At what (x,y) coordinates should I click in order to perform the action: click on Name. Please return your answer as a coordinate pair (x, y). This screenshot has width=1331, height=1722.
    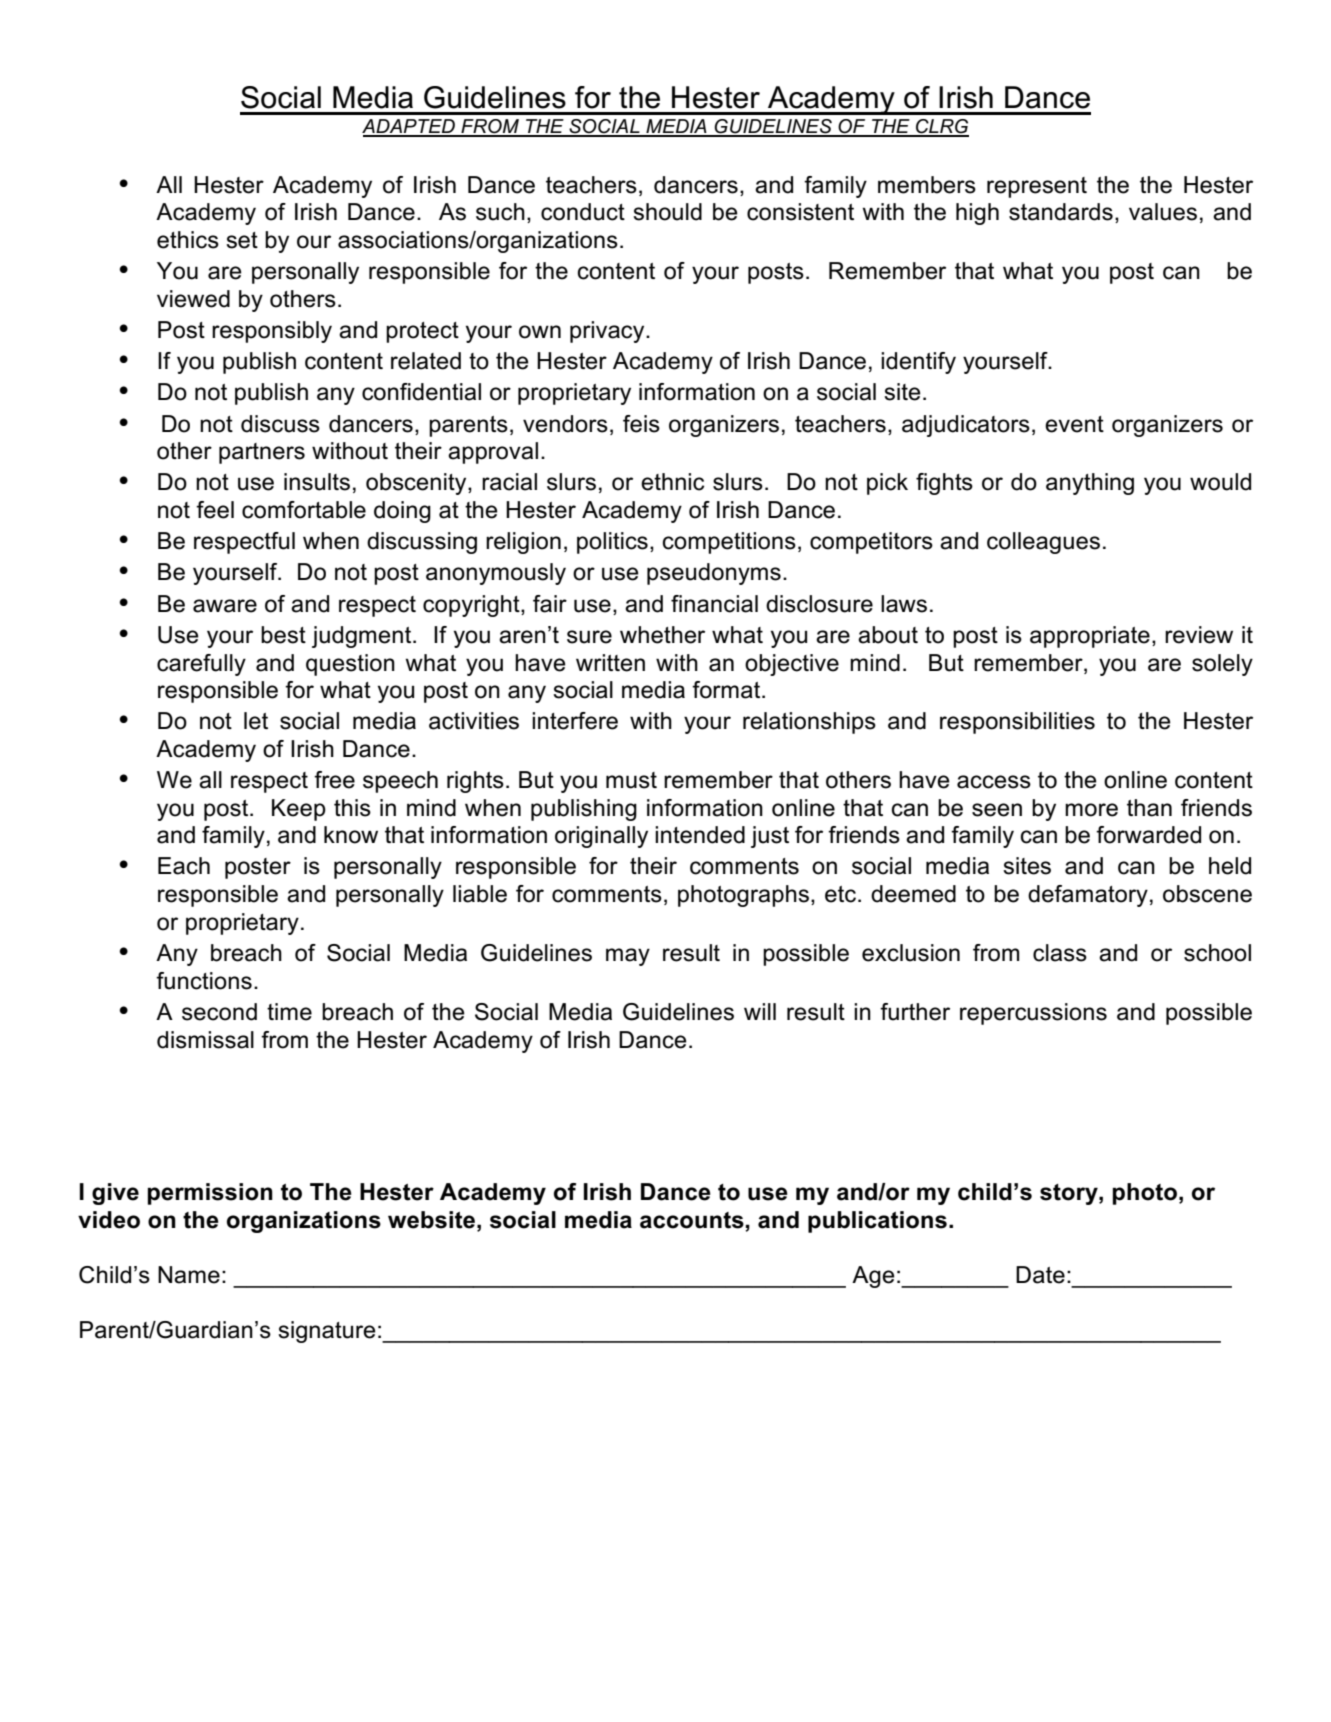
    Looking at the image, I should click on (189, 1275).
